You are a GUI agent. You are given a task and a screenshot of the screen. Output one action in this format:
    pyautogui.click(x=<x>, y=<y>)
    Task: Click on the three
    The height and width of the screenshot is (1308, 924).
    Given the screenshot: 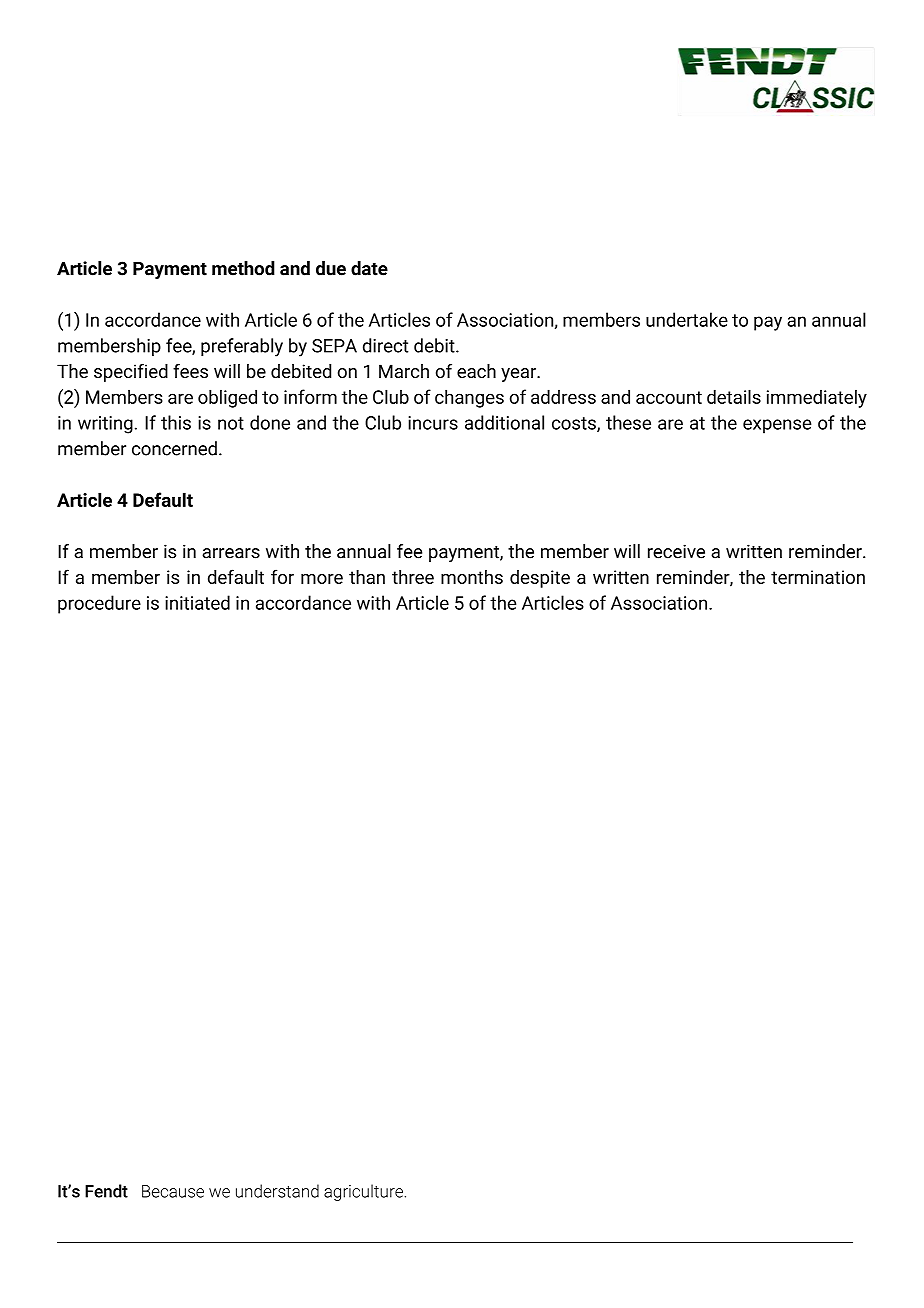 What is the action you would take?
    pyautogui.click(x=413, y=577)
